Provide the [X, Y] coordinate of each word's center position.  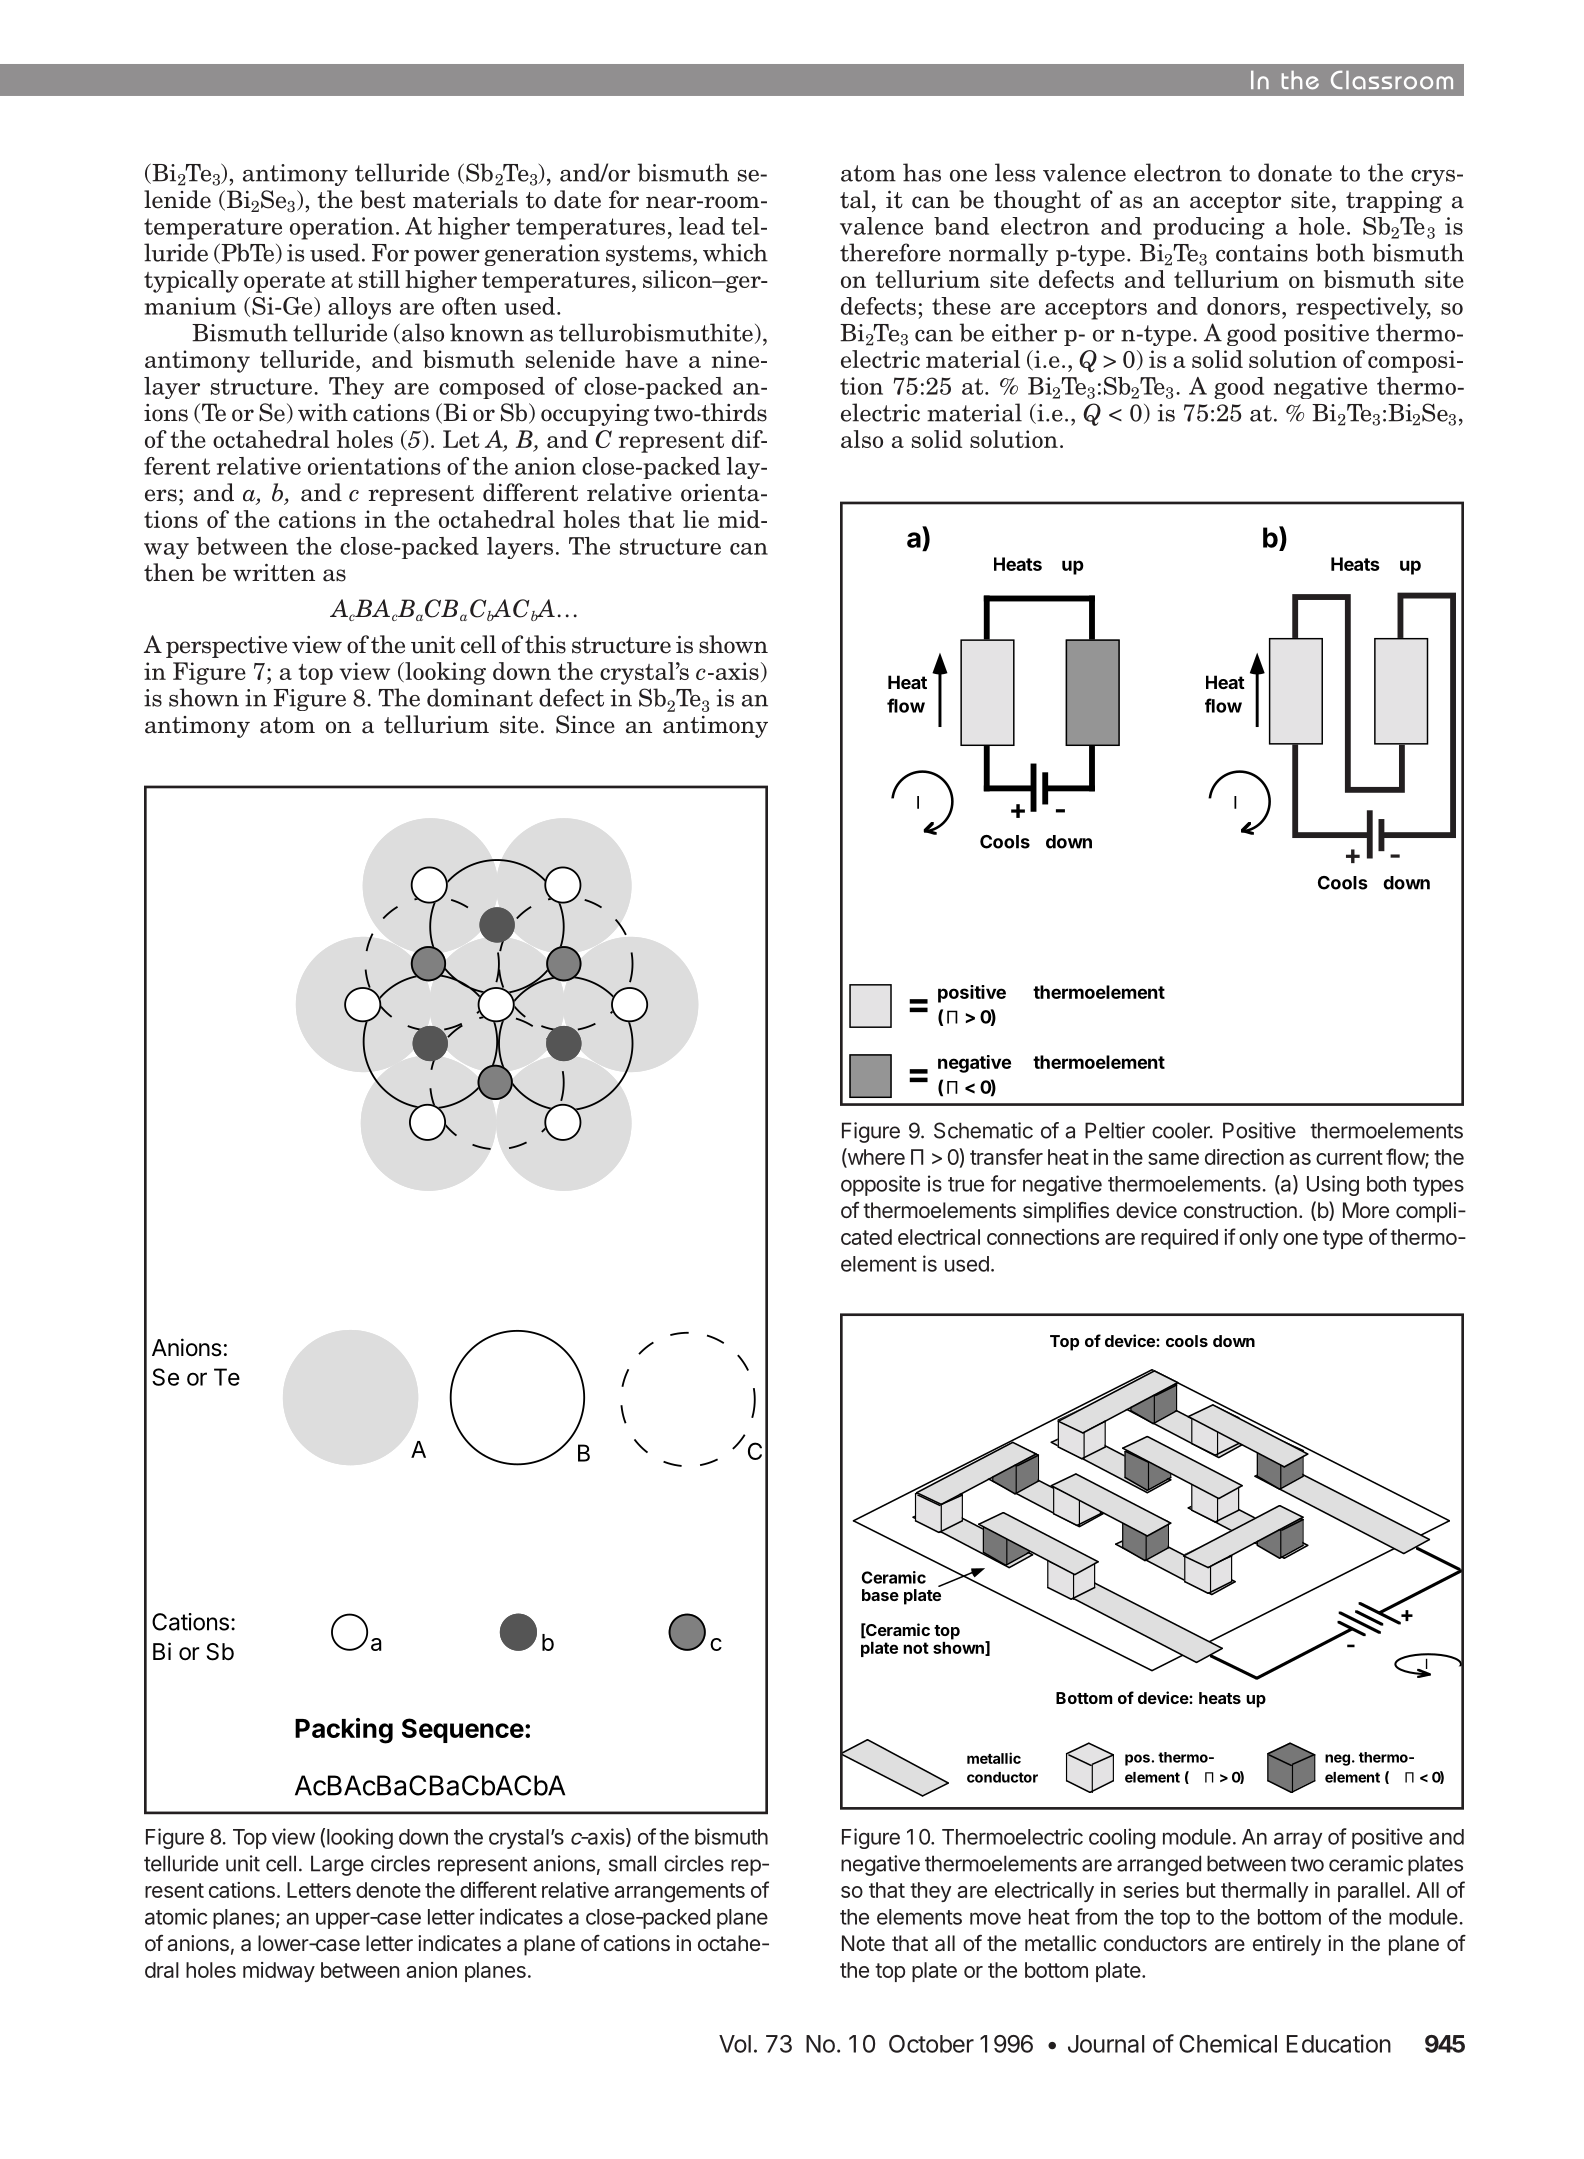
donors [1243, 306]
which [735, 252]
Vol [735, 2044]
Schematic [983, 1130]
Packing [344, 1731]
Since [585, 724]
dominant [480, 697]
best [383, 199]
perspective [226, 647]
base [880, 1595]
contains [1262, 253]
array [1298, 1840]
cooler [1182, 1130]
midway [279, 1972]
